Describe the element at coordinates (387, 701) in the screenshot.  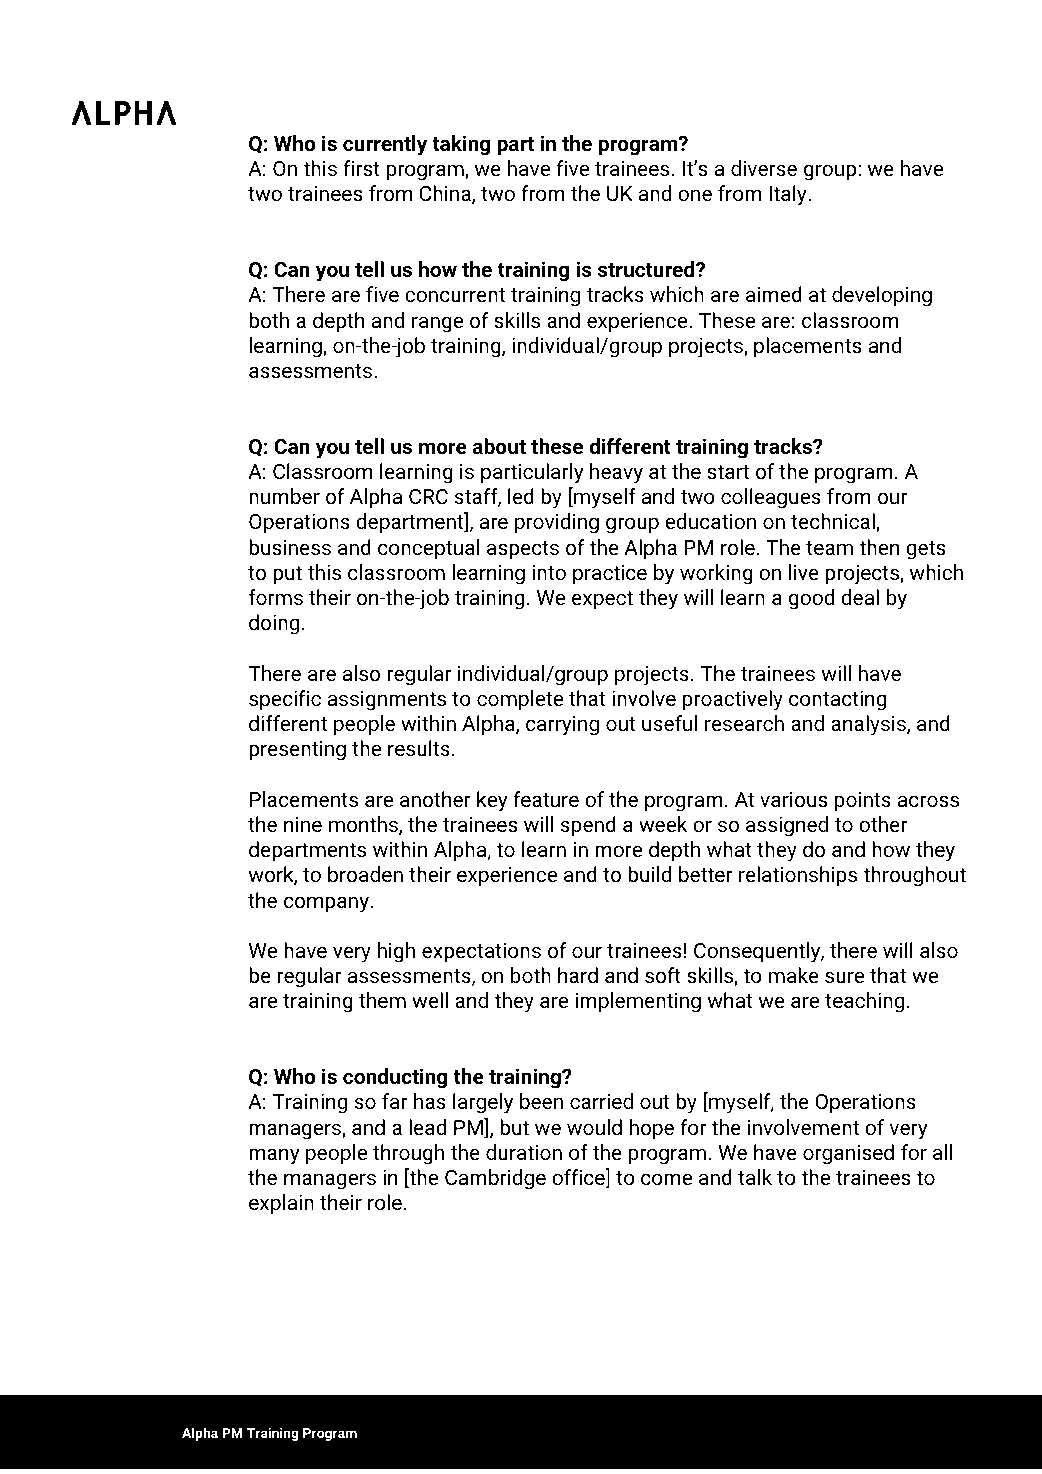
I see `assignments` at that location.
